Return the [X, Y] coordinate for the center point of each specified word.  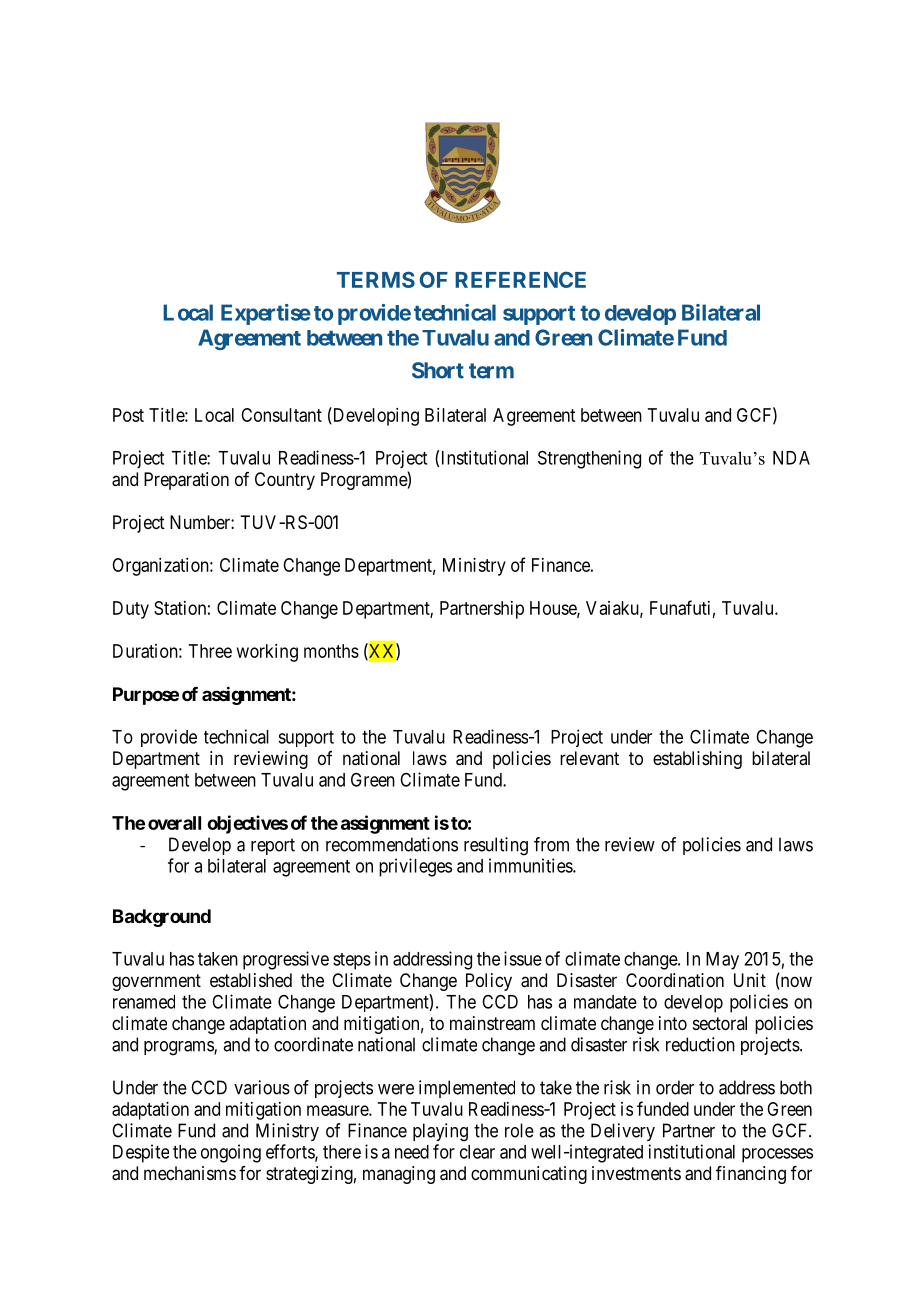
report [273, 846]
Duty [131, 610]
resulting [496, 846]
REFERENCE [520, 279]
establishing [697, 760]
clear [477, 1152]
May [722, 961]
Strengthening [589, 459]
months [331, 651]
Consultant [281, 415]
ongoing [231, 1153]
